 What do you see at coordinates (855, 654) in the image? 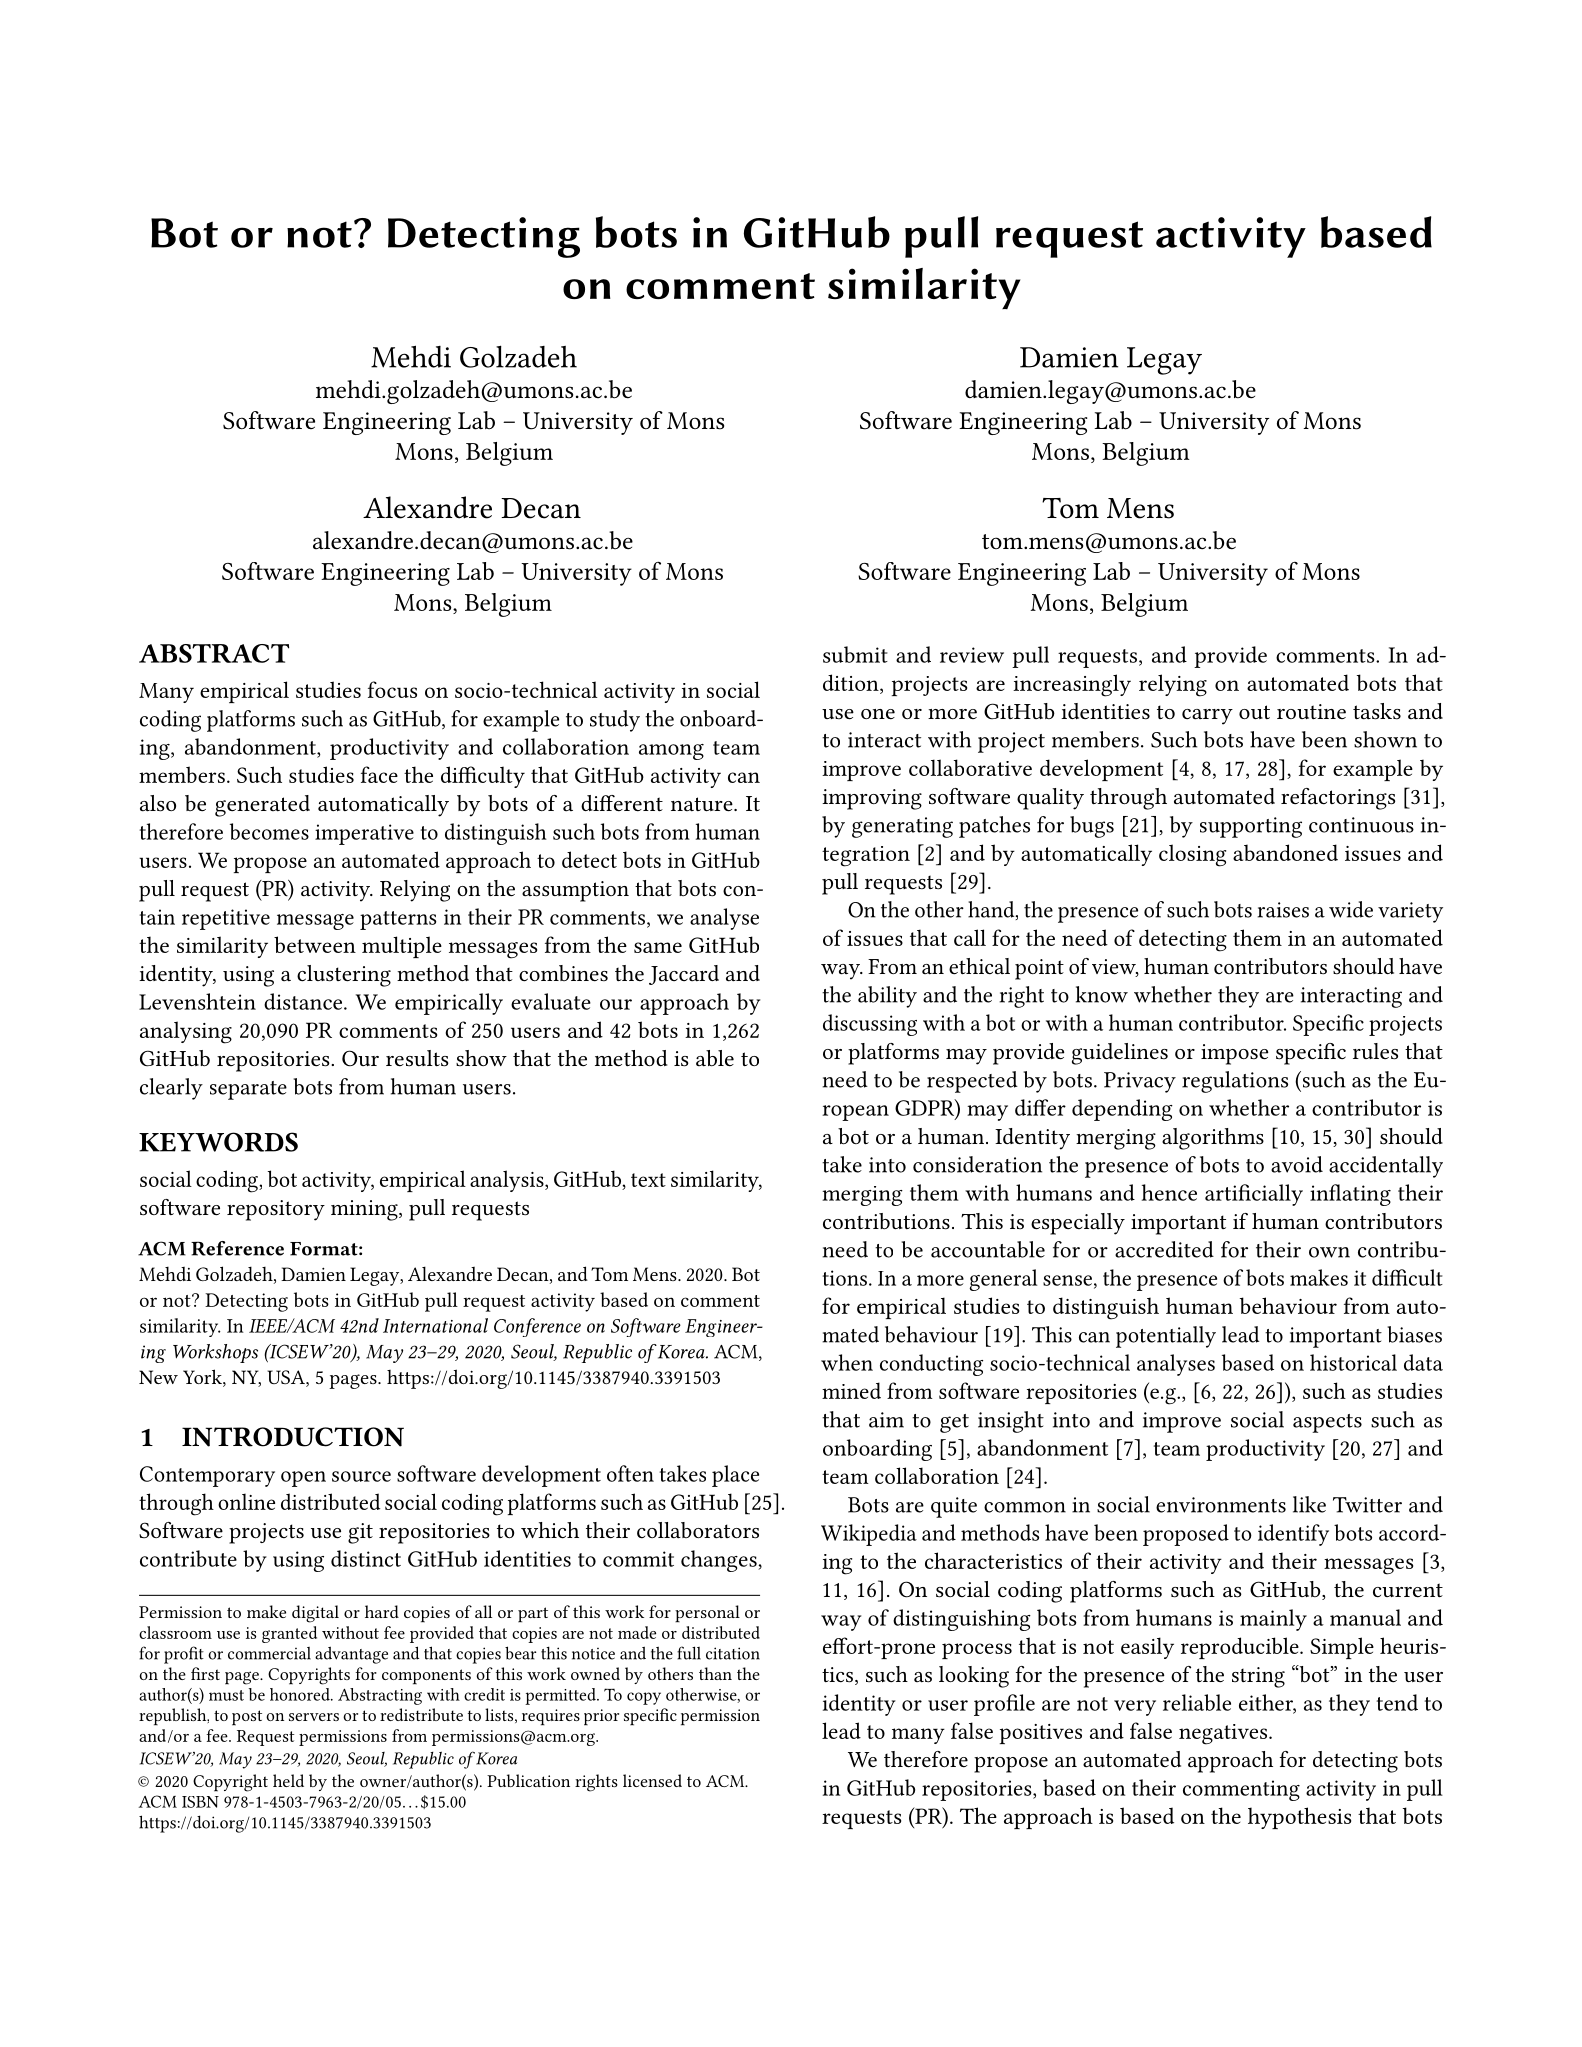
I see `submit` at bounding box center [855, 654].
